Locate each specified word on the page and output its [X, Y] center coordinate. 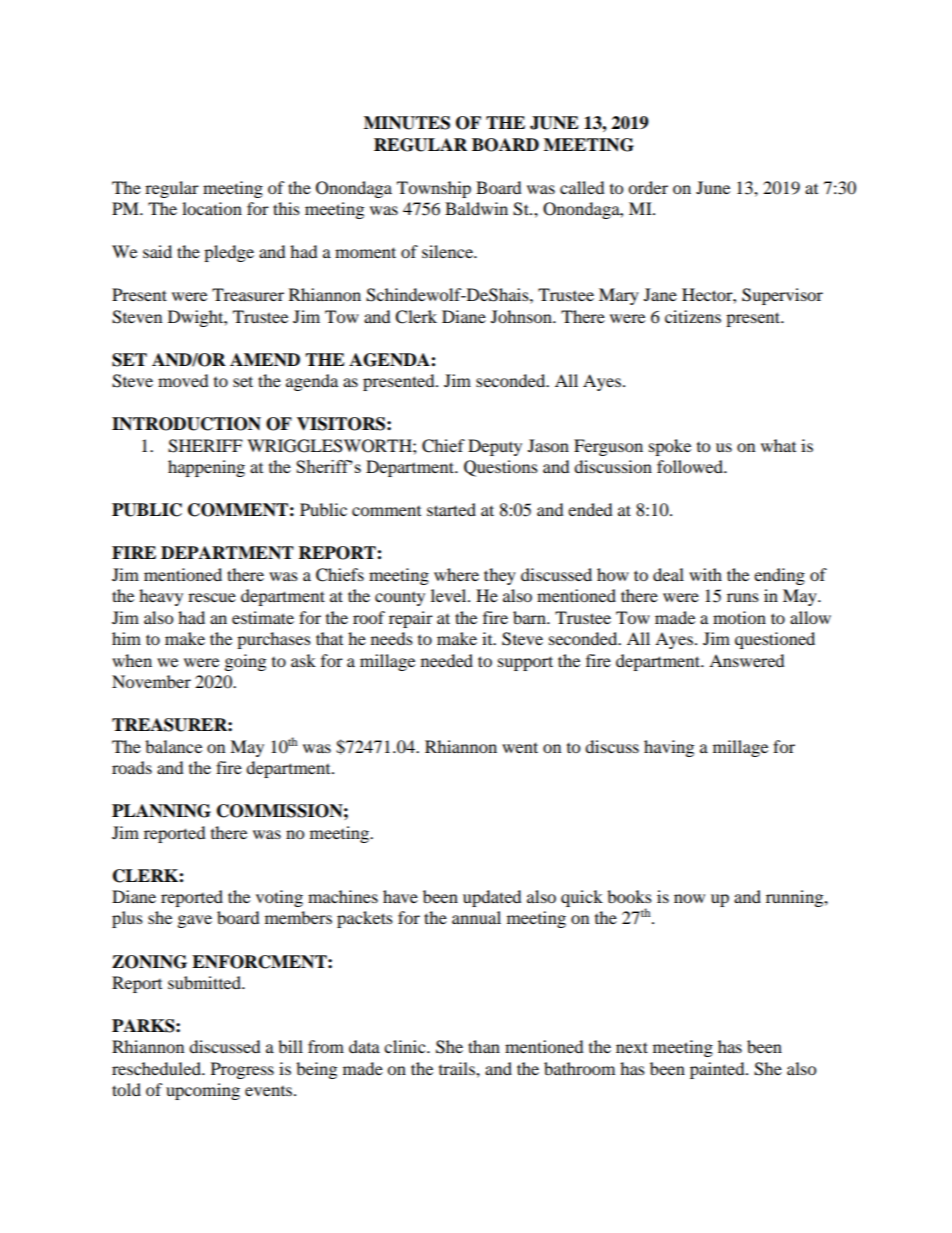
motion [739, 617]
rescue [212, 597]
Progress [242, 1070]
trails [458, 1068]
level [450, 595]
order [648, 187]
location [212, 208]
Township [434, 189]
